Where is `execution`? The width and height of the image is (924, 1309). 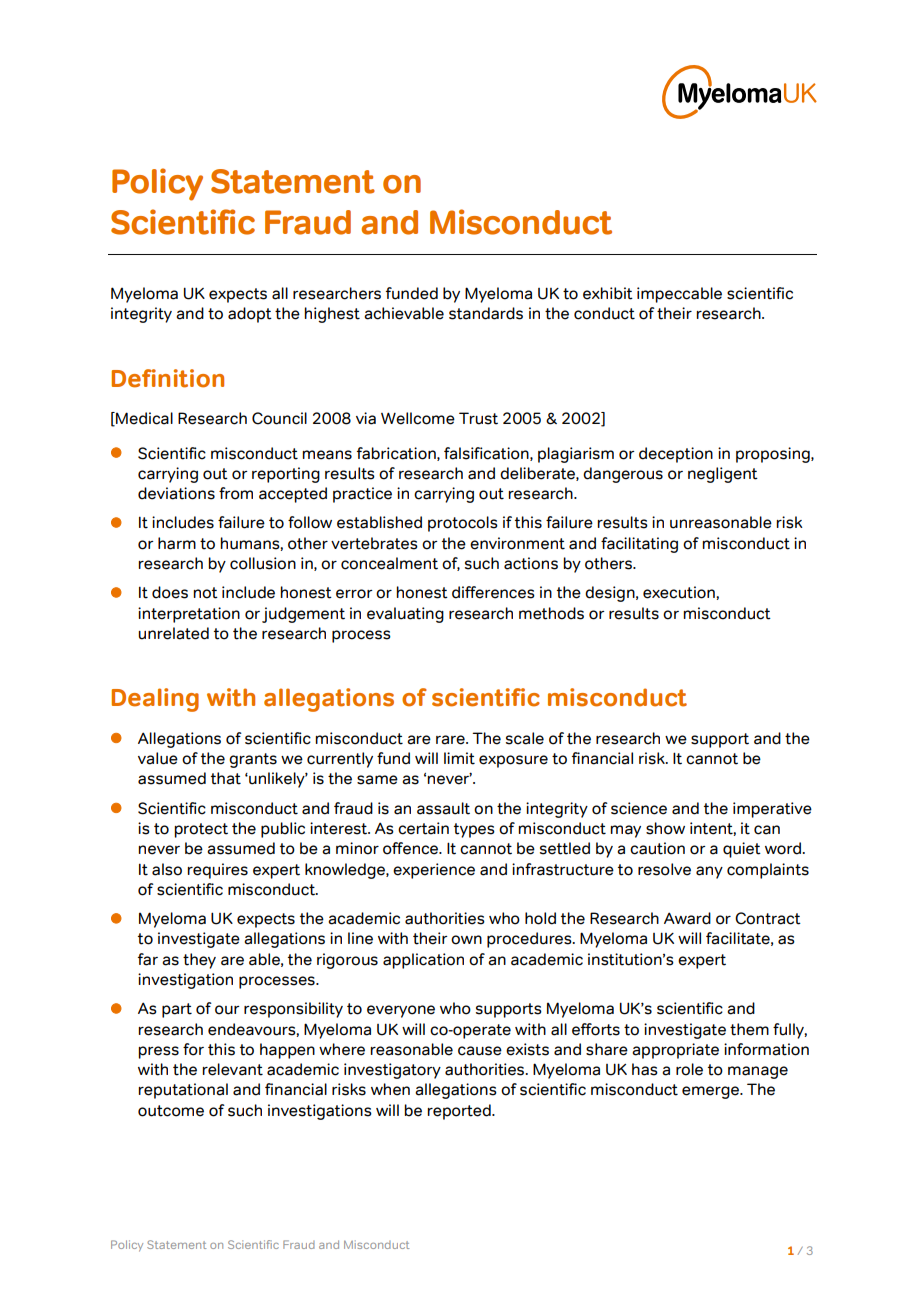
execution is located at coordinates (680, 592).
